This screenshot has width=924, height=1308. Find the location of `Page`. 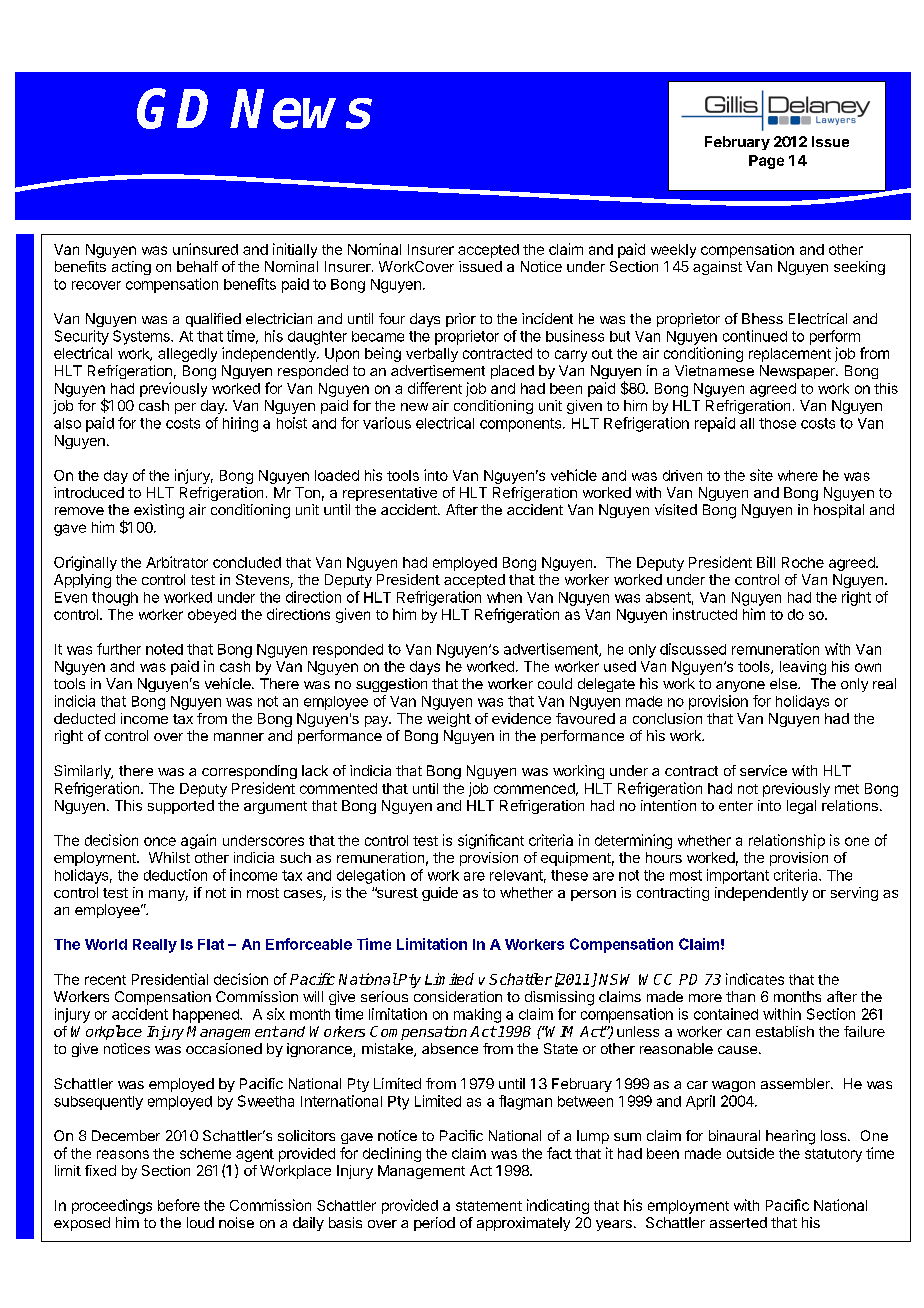

Page is located at coordinates (766, 162).
